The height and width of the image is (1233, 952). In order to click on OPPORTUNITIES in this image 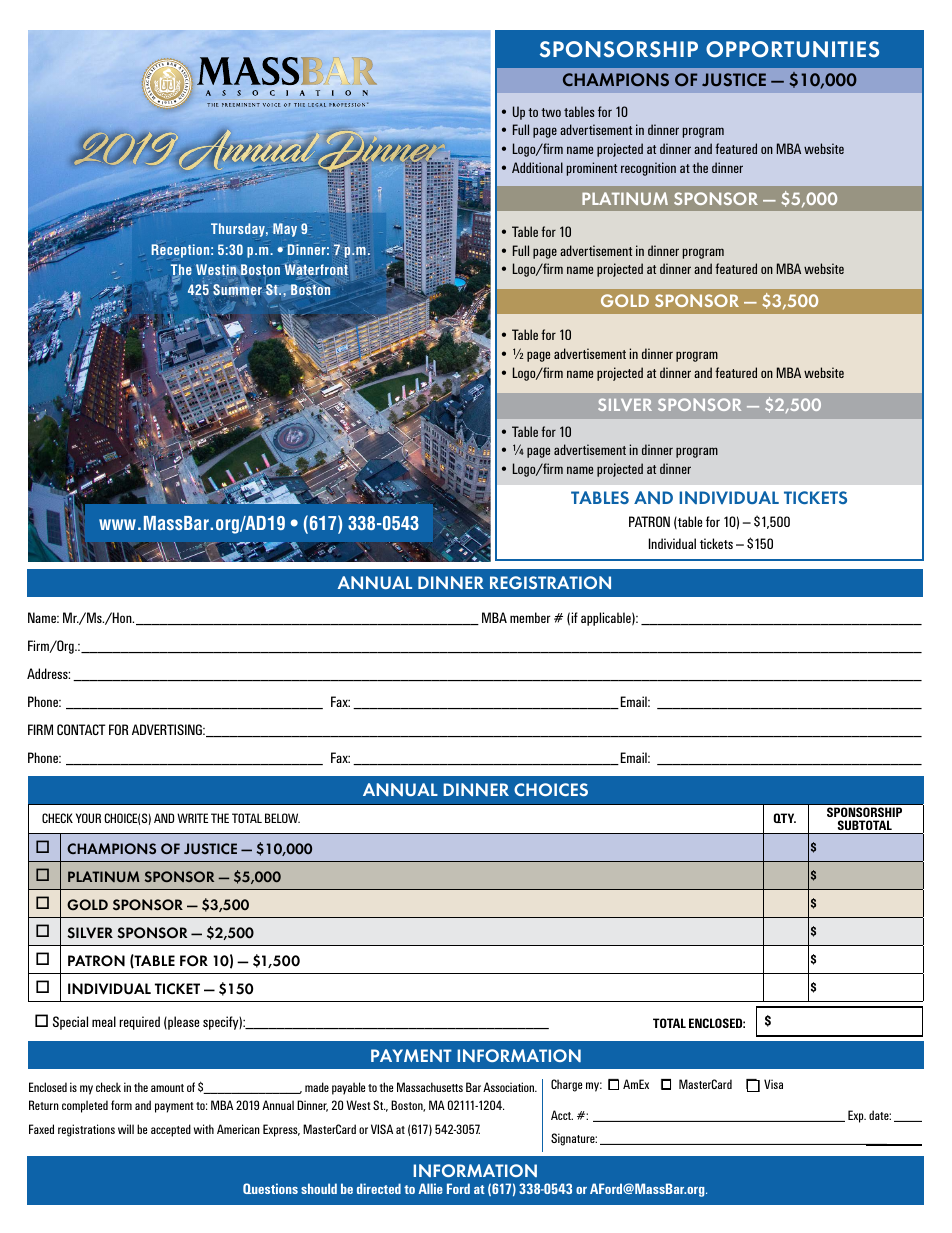, I will do `click(792, 49)`.
